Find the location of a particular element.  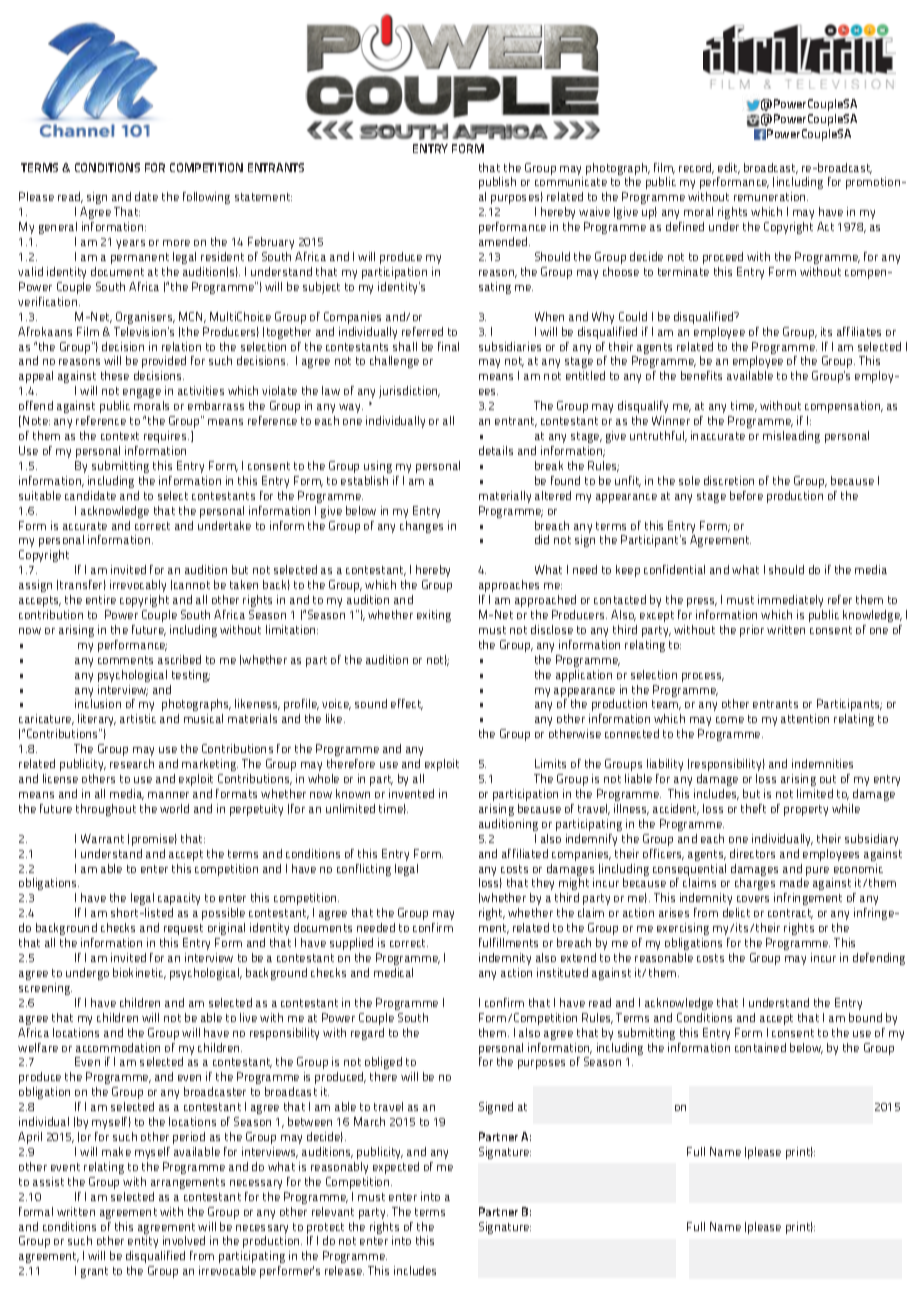

details is located at coordinates (496, 450).
